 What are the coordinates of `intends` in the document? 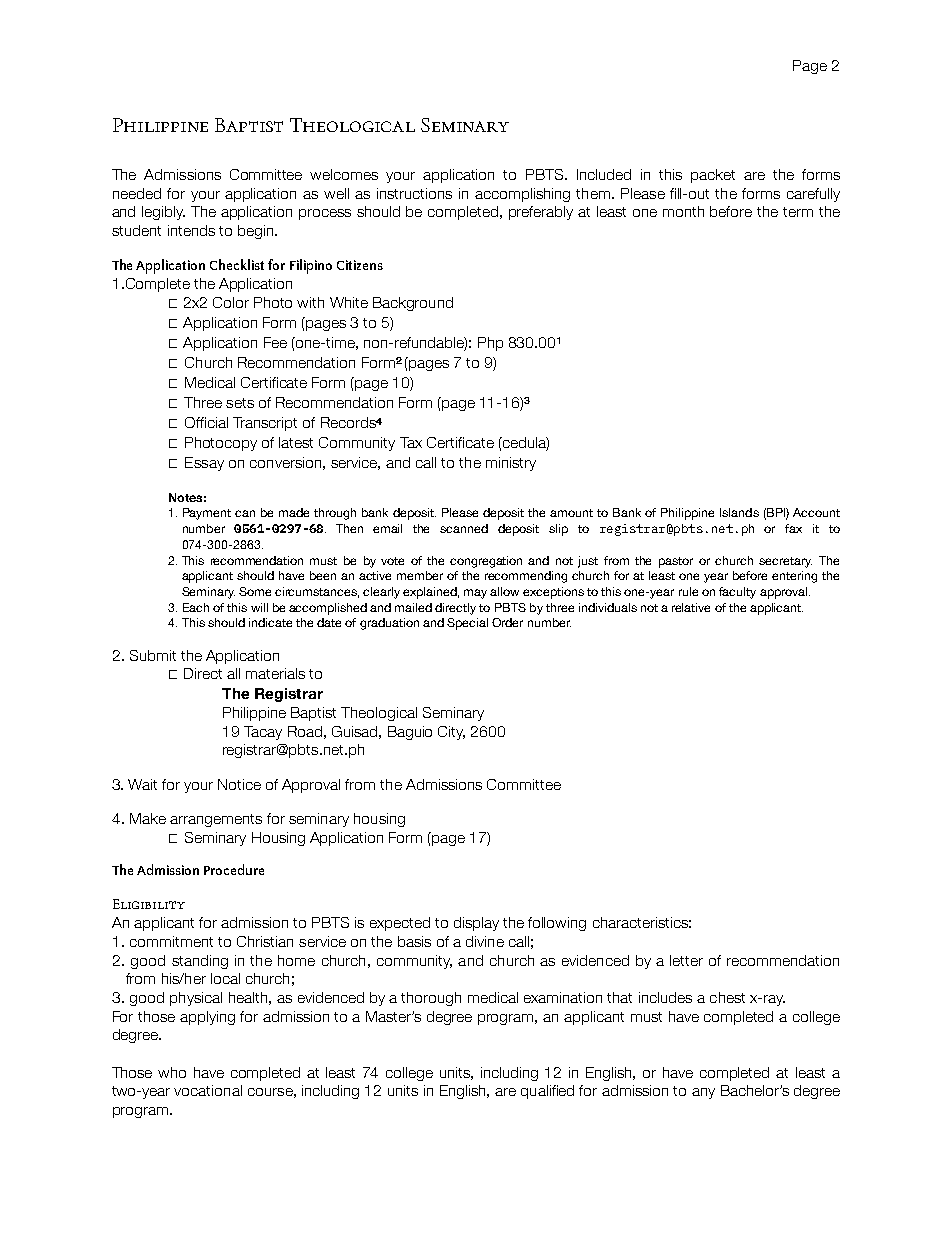 It's located at (191, 230).
